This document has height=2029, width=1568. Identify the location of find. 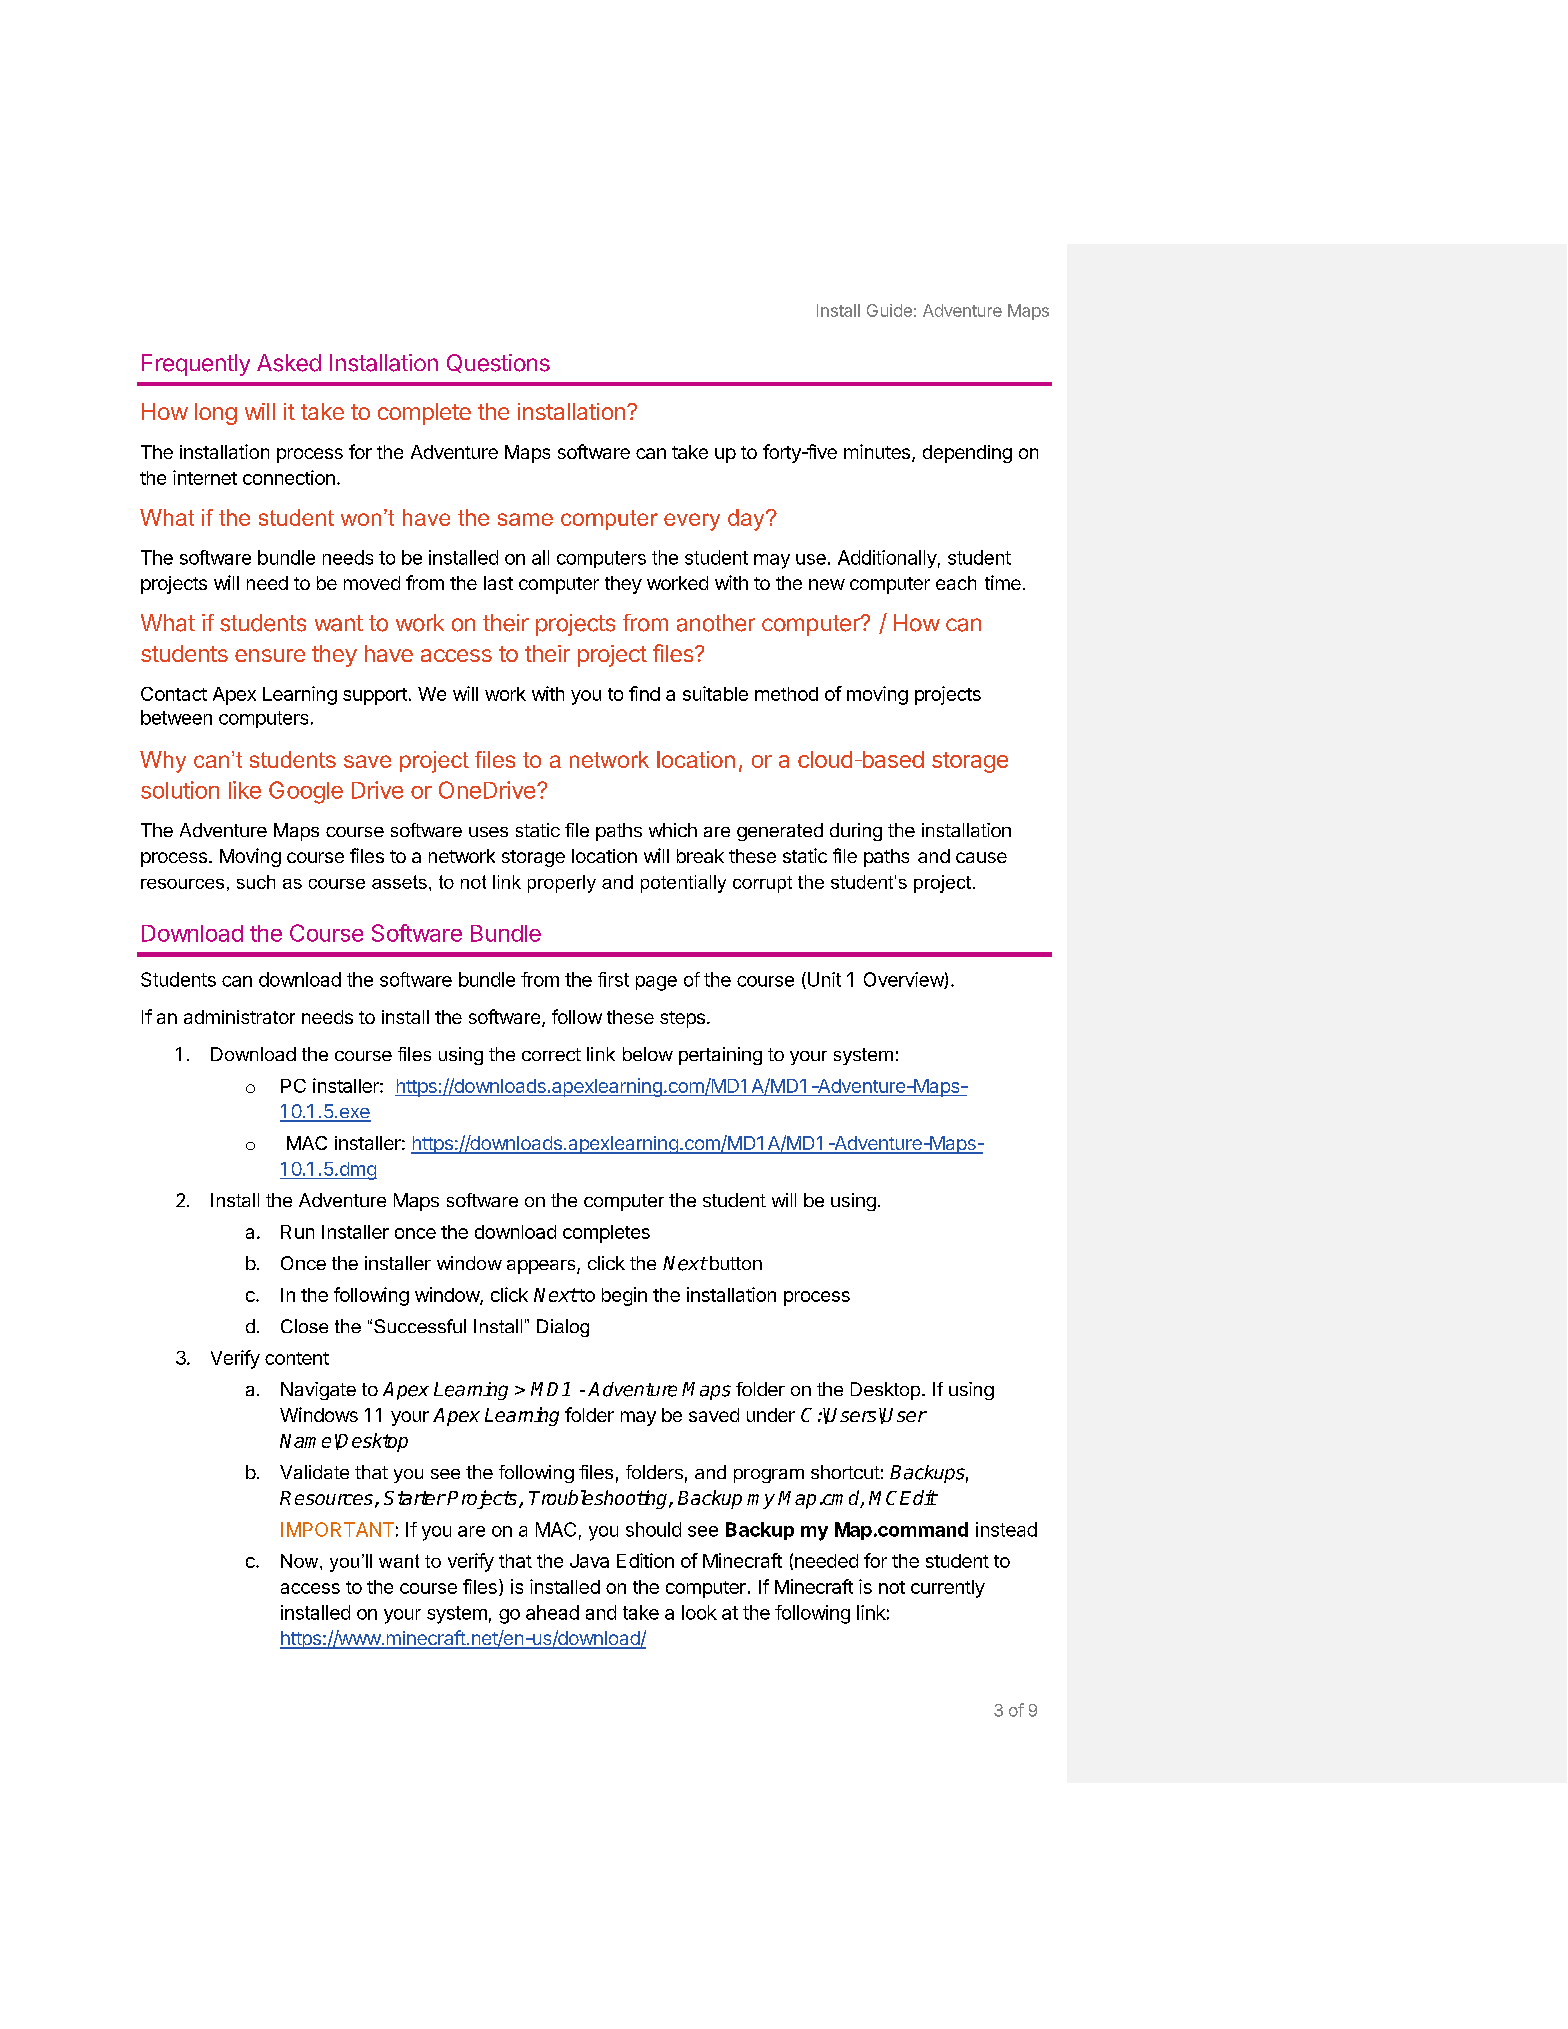
(644, 693).
